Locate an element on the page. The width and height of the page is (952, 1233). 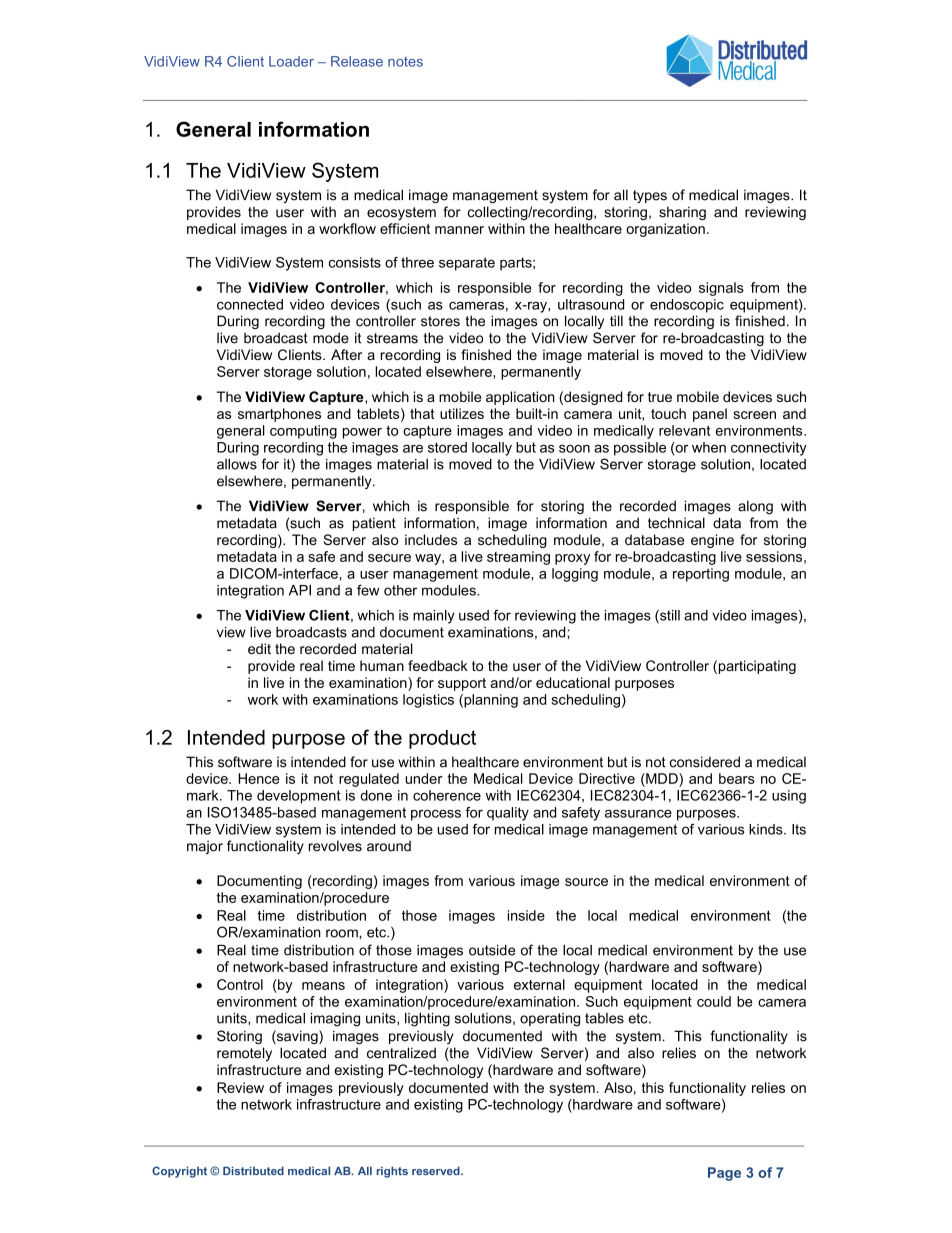
types is located at coordinates (650, 196).
